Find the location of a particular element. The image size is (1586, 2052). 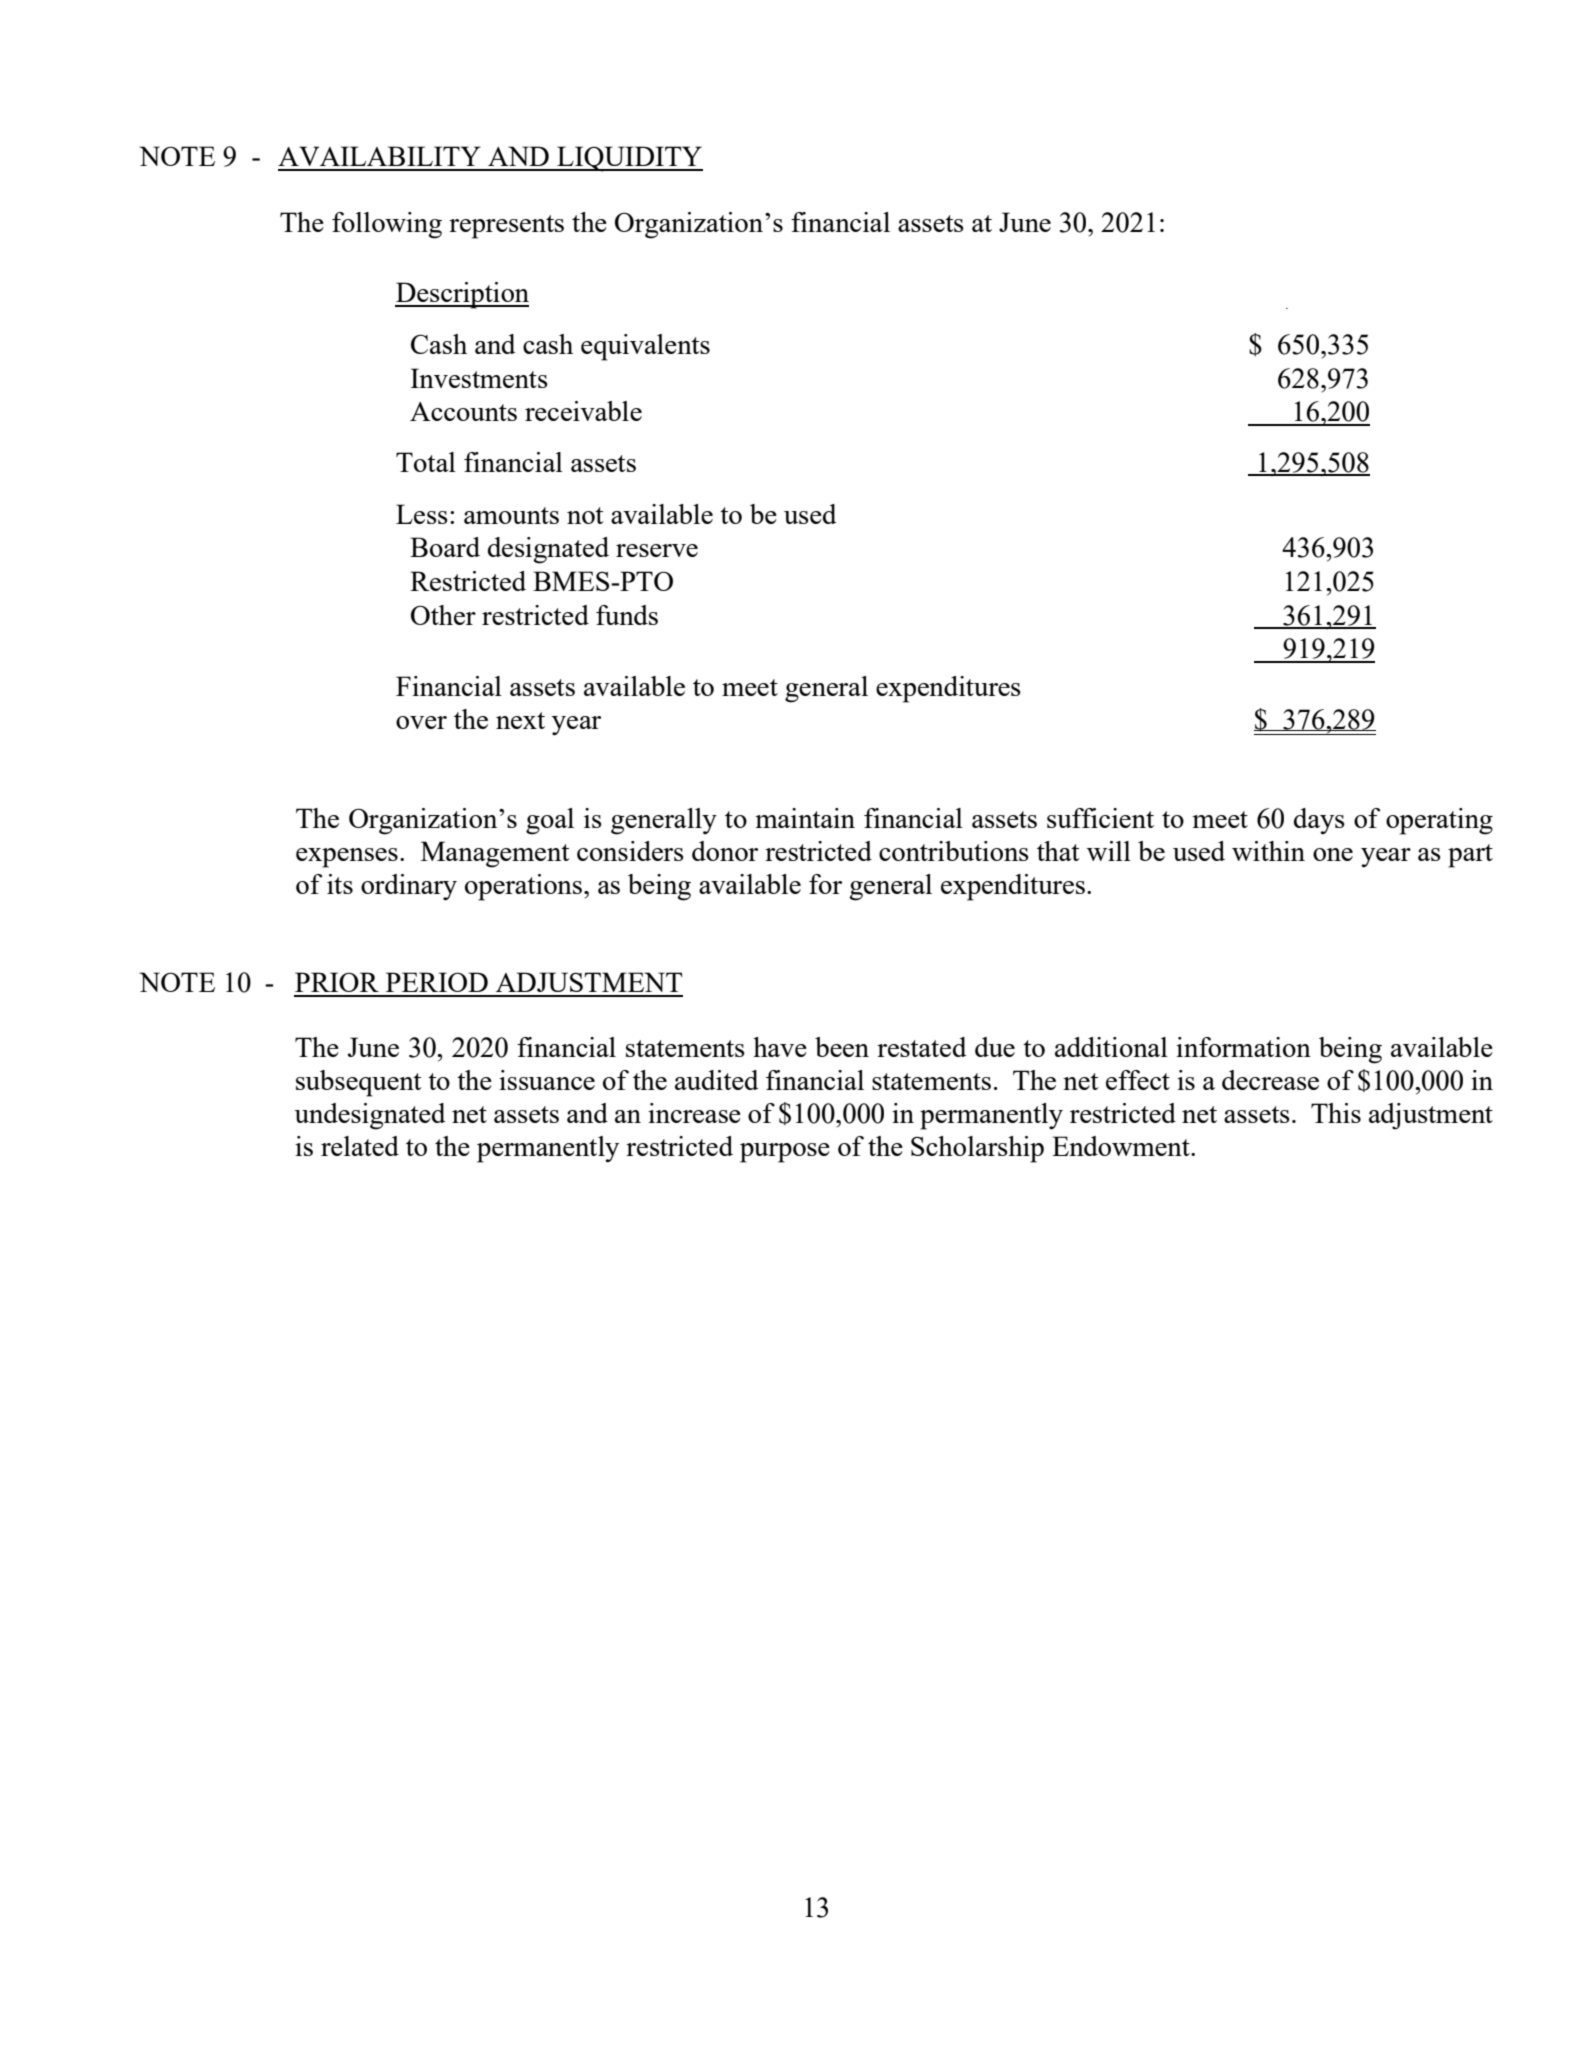

Other is located at coordinates (443, 615).
